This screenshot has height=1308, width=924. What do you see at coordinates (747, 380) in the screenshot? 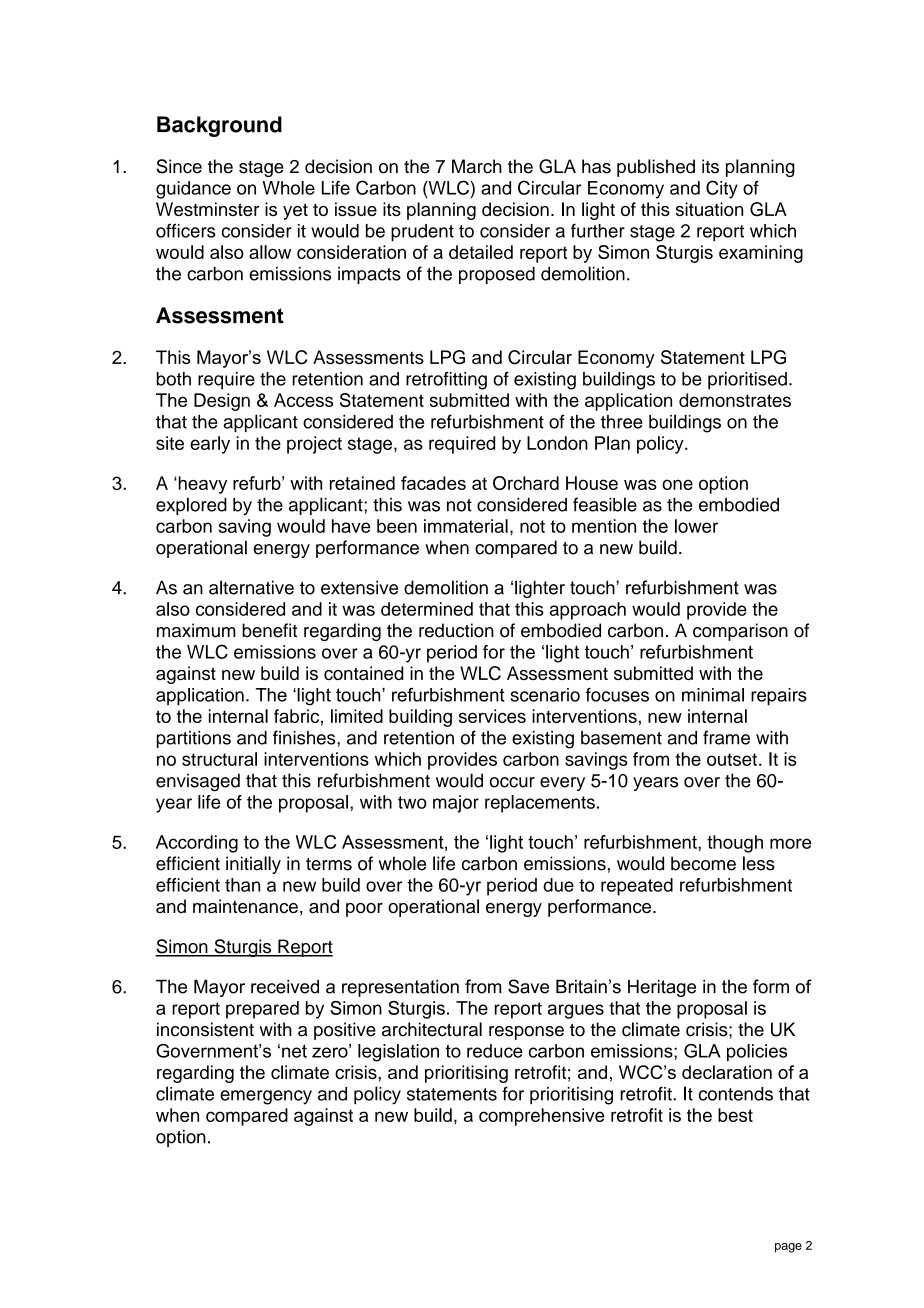
I see `prioritised` at bounding box center [747, 380].
